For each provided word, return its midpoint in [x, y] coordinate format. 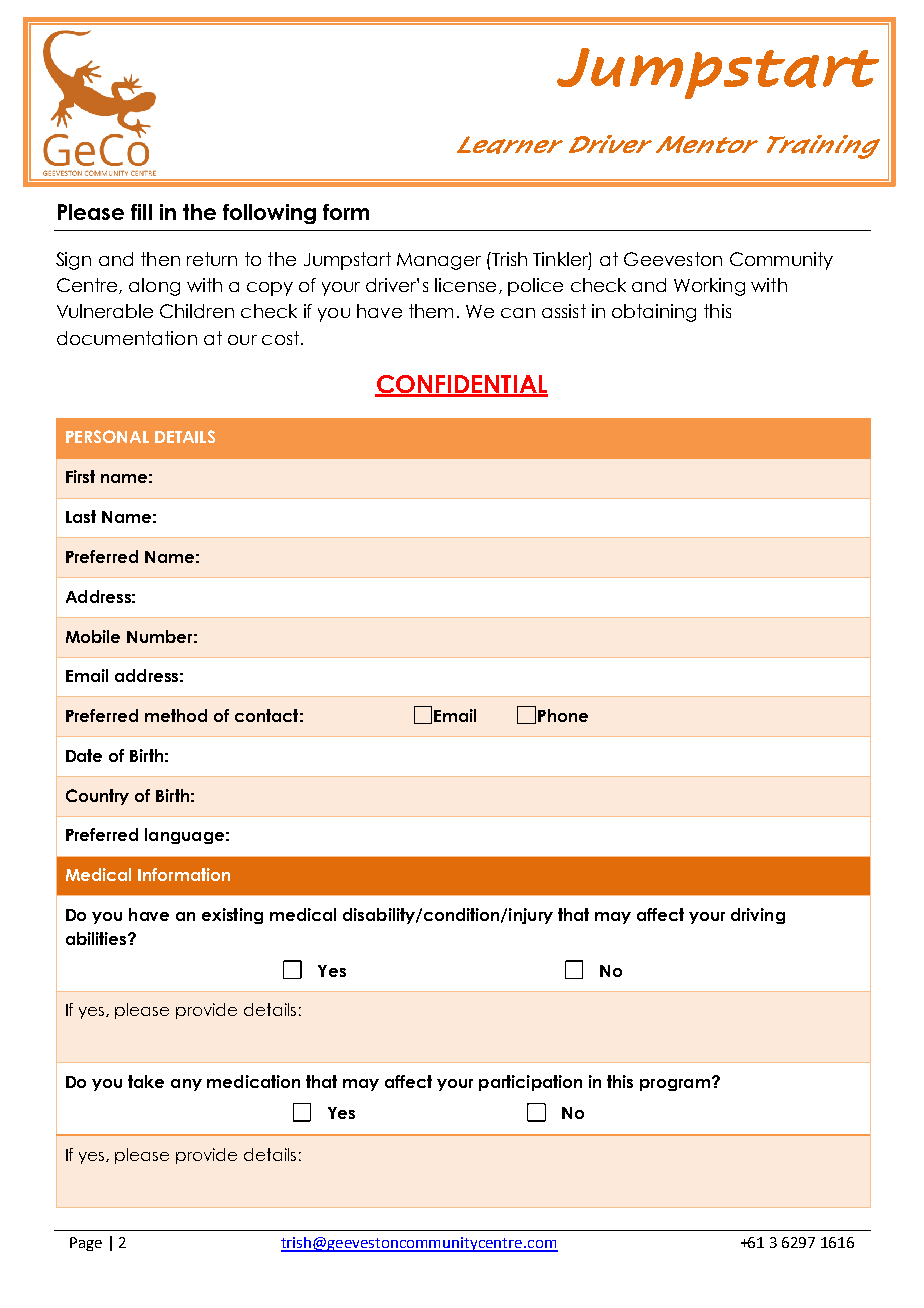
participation [530, 1083]
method [176, 715]
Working [709, 287]
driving [758, 916]
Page [86, 1244]
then [160, 259]
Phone [563, 715]
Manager [439, 261]
